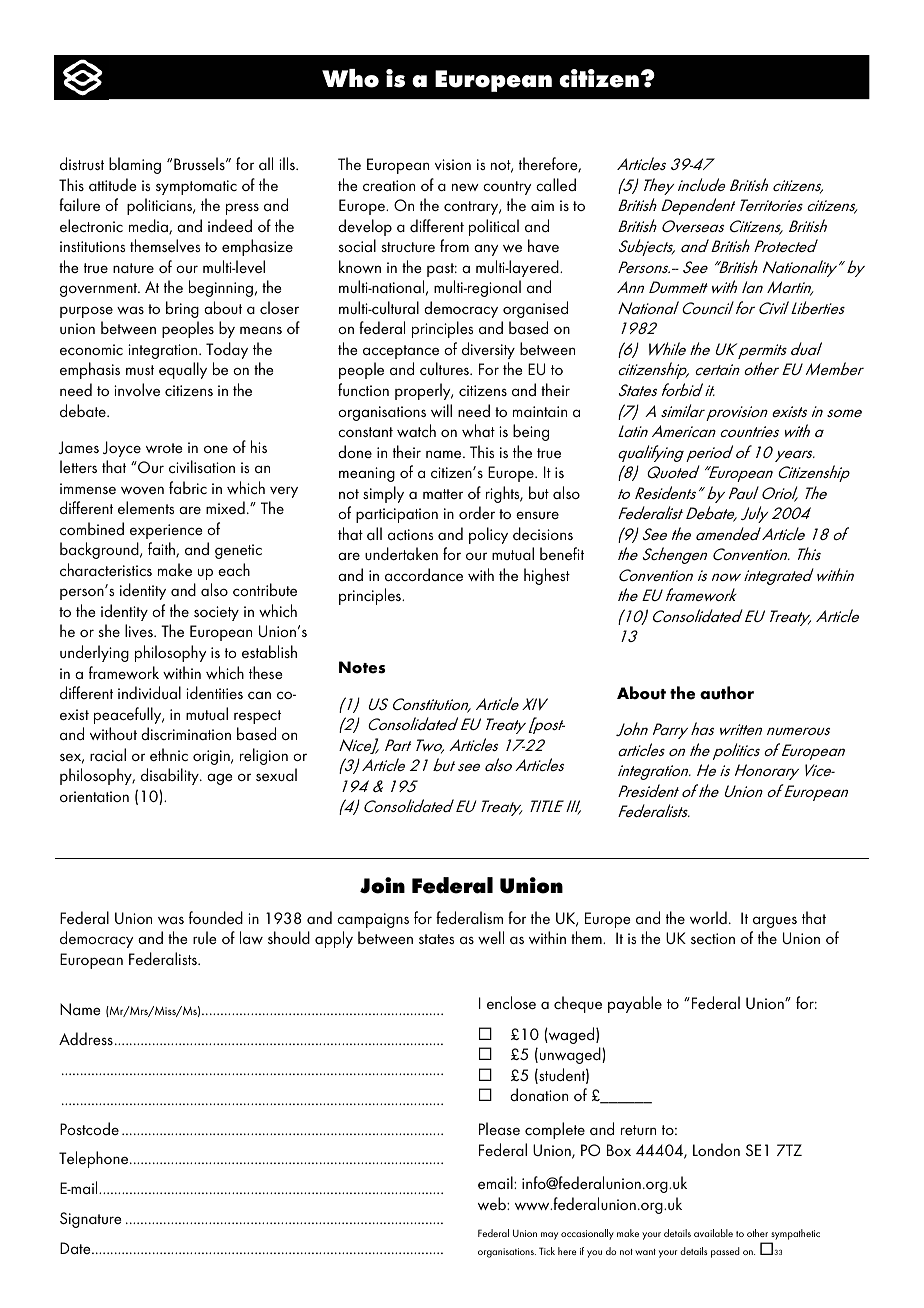  Describe the element at coordinates (556, 184) in the screenshot. I see `called` at that location.
